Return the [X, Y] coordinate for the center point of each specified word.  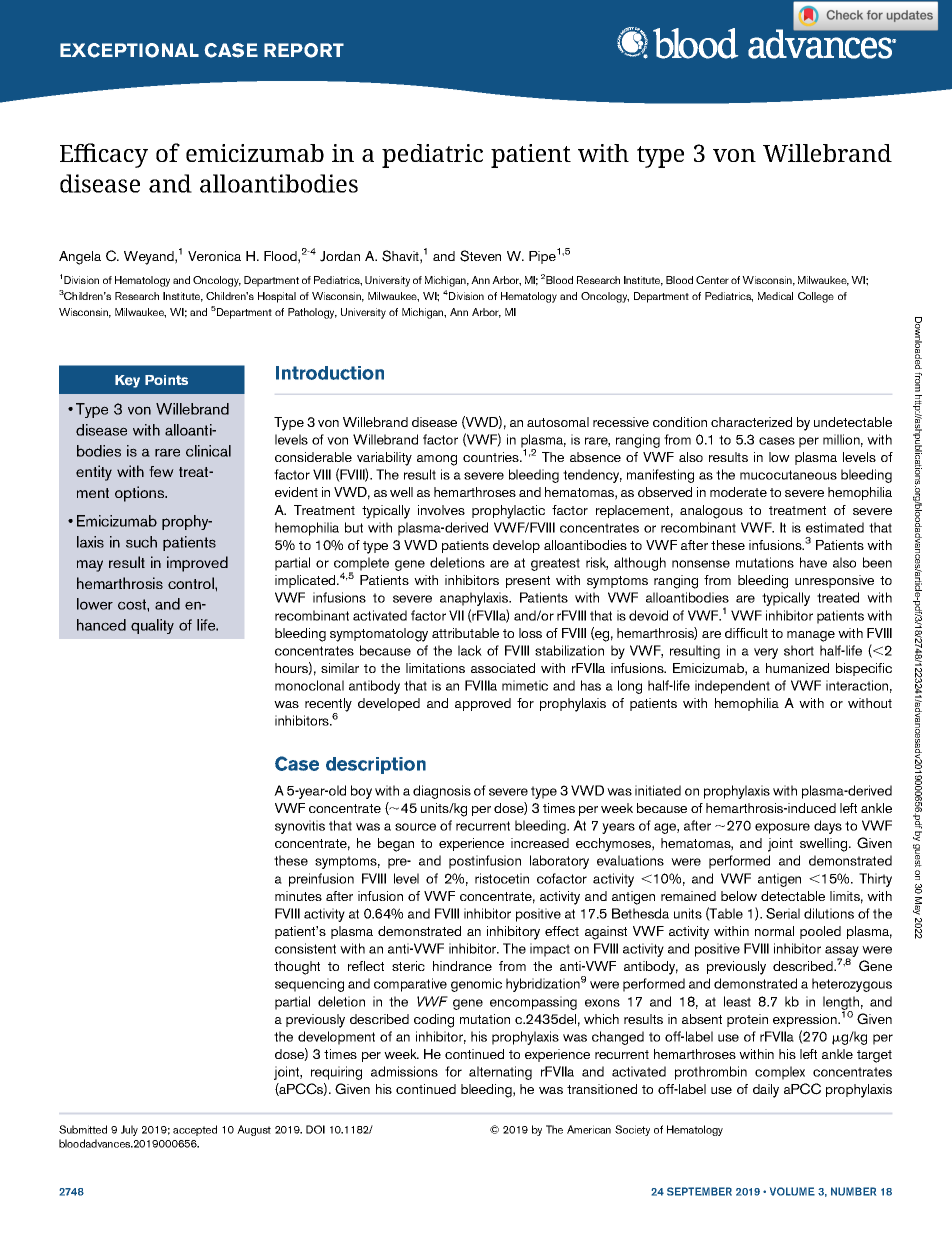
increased [540, 843]
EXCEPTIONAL [129, 50]
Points [166, 380]
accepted [195, 1130]
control [192, 583]
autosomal [558, 422]
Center [712, 280]
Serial [783, 913]
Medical [775, 296]
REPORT [304, 50]
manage [811, 636]
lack [470, 650]
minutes [298, 896]
